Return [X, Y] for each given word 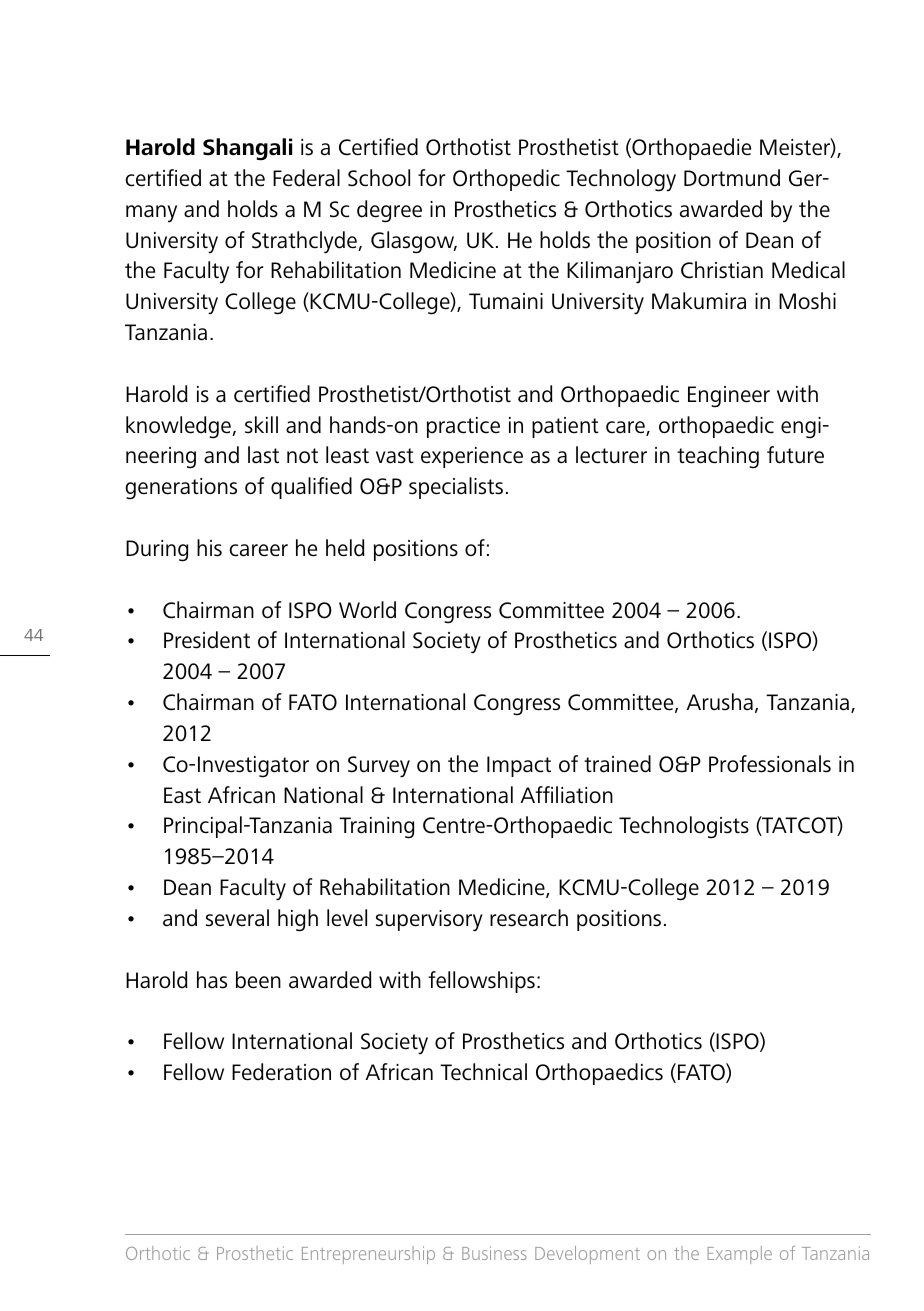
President [207, 640]
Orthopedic [506, 180]
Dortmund [732, 178]
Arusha [719, 702]
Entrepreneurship [368, 1255]
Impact [519, 766]
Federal [306, 178]
